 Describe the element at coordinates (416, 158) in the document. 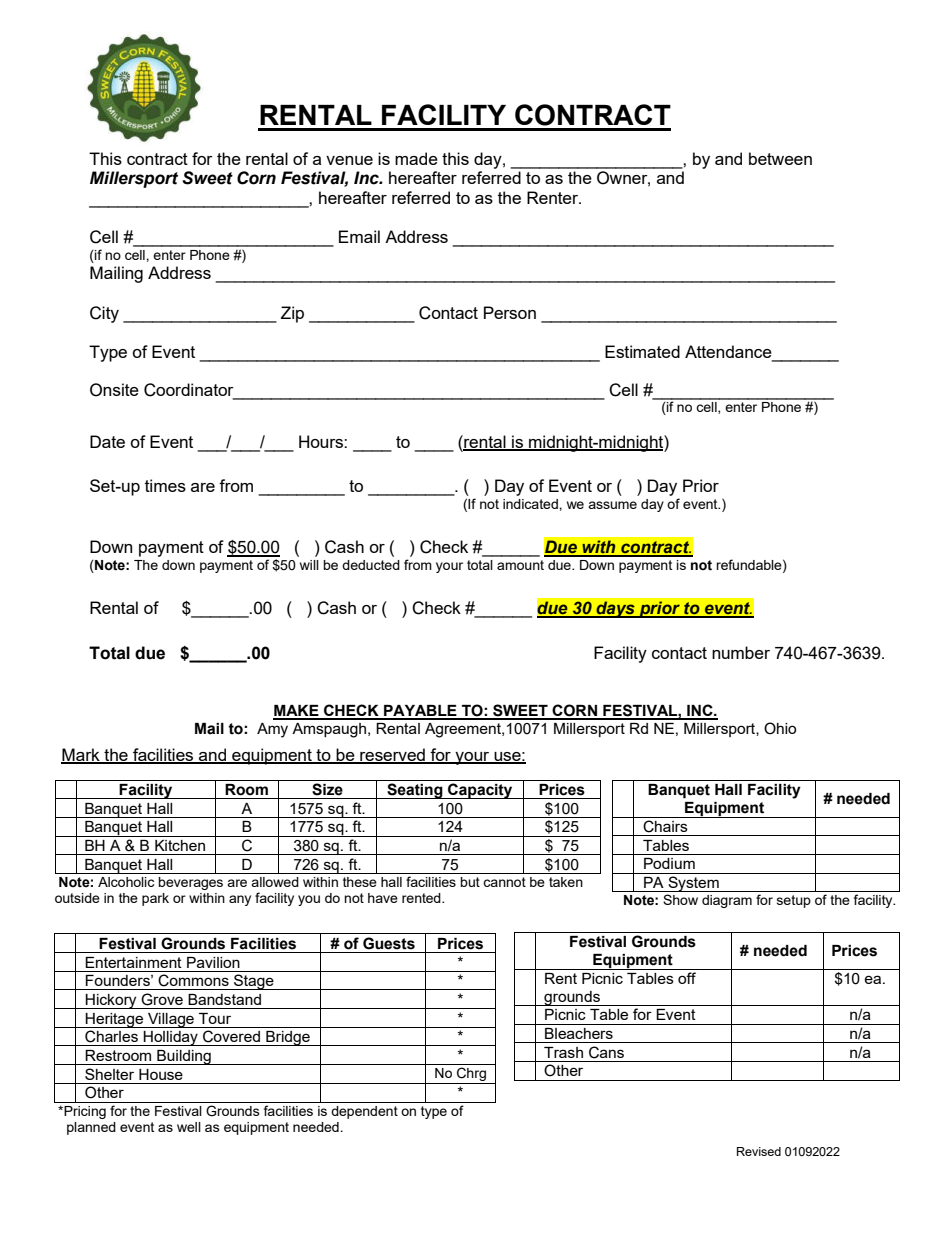

I see `made` at that location.
